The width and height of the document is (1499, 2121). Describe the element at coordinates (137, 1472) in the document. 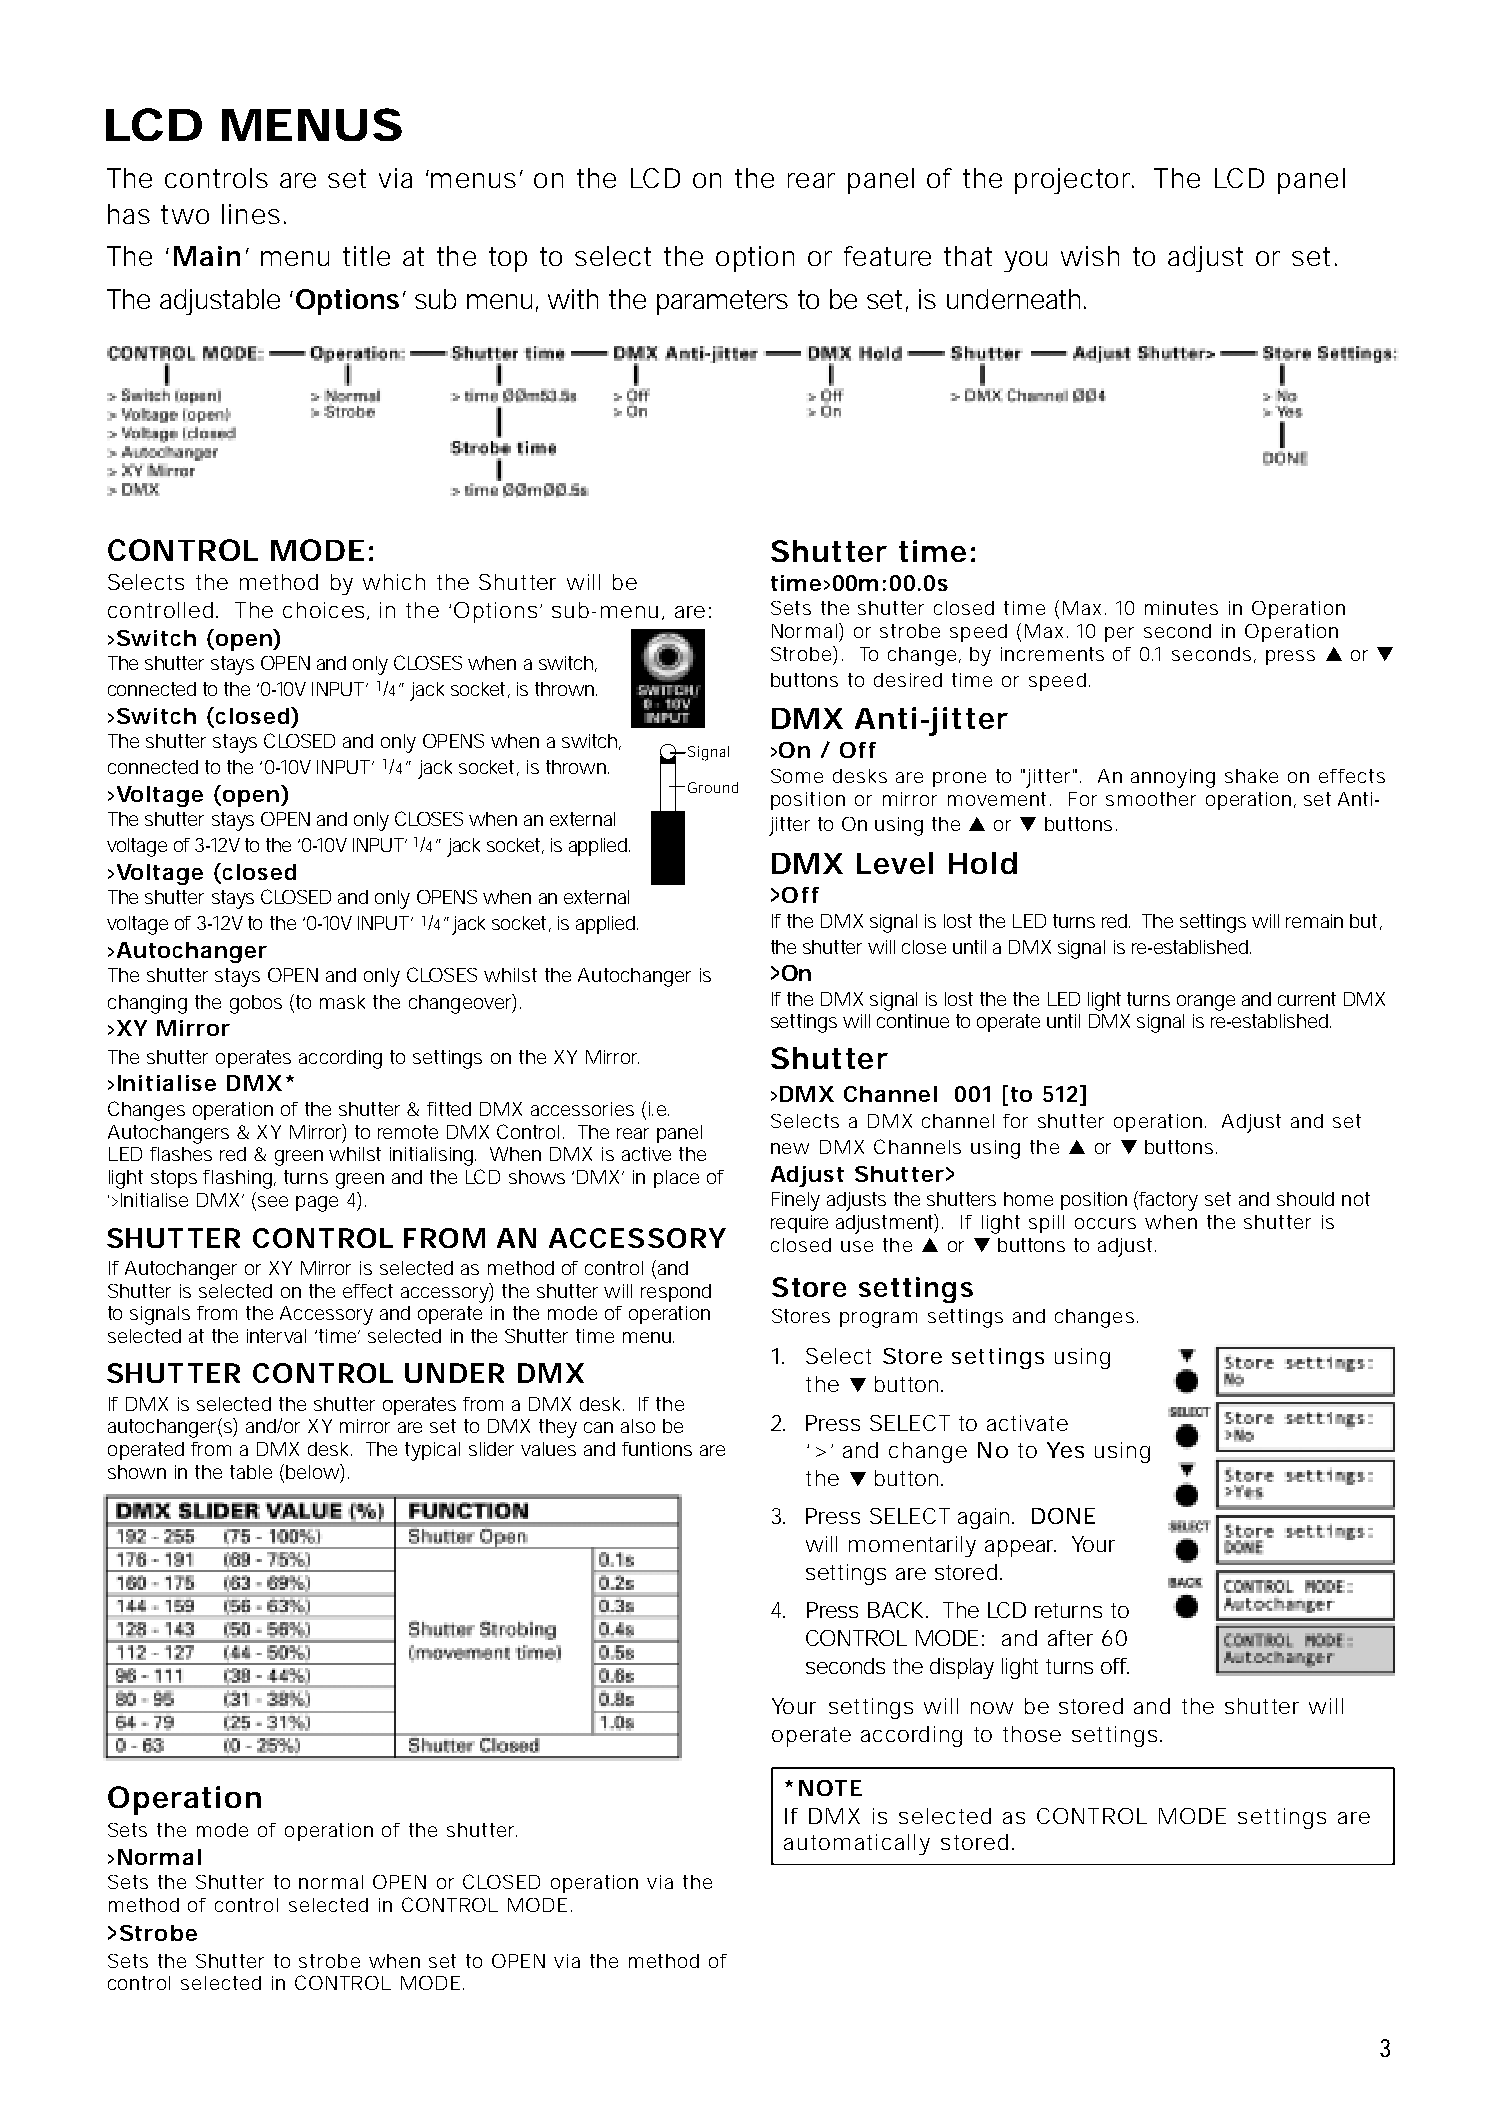

I see `shown` at that location.
